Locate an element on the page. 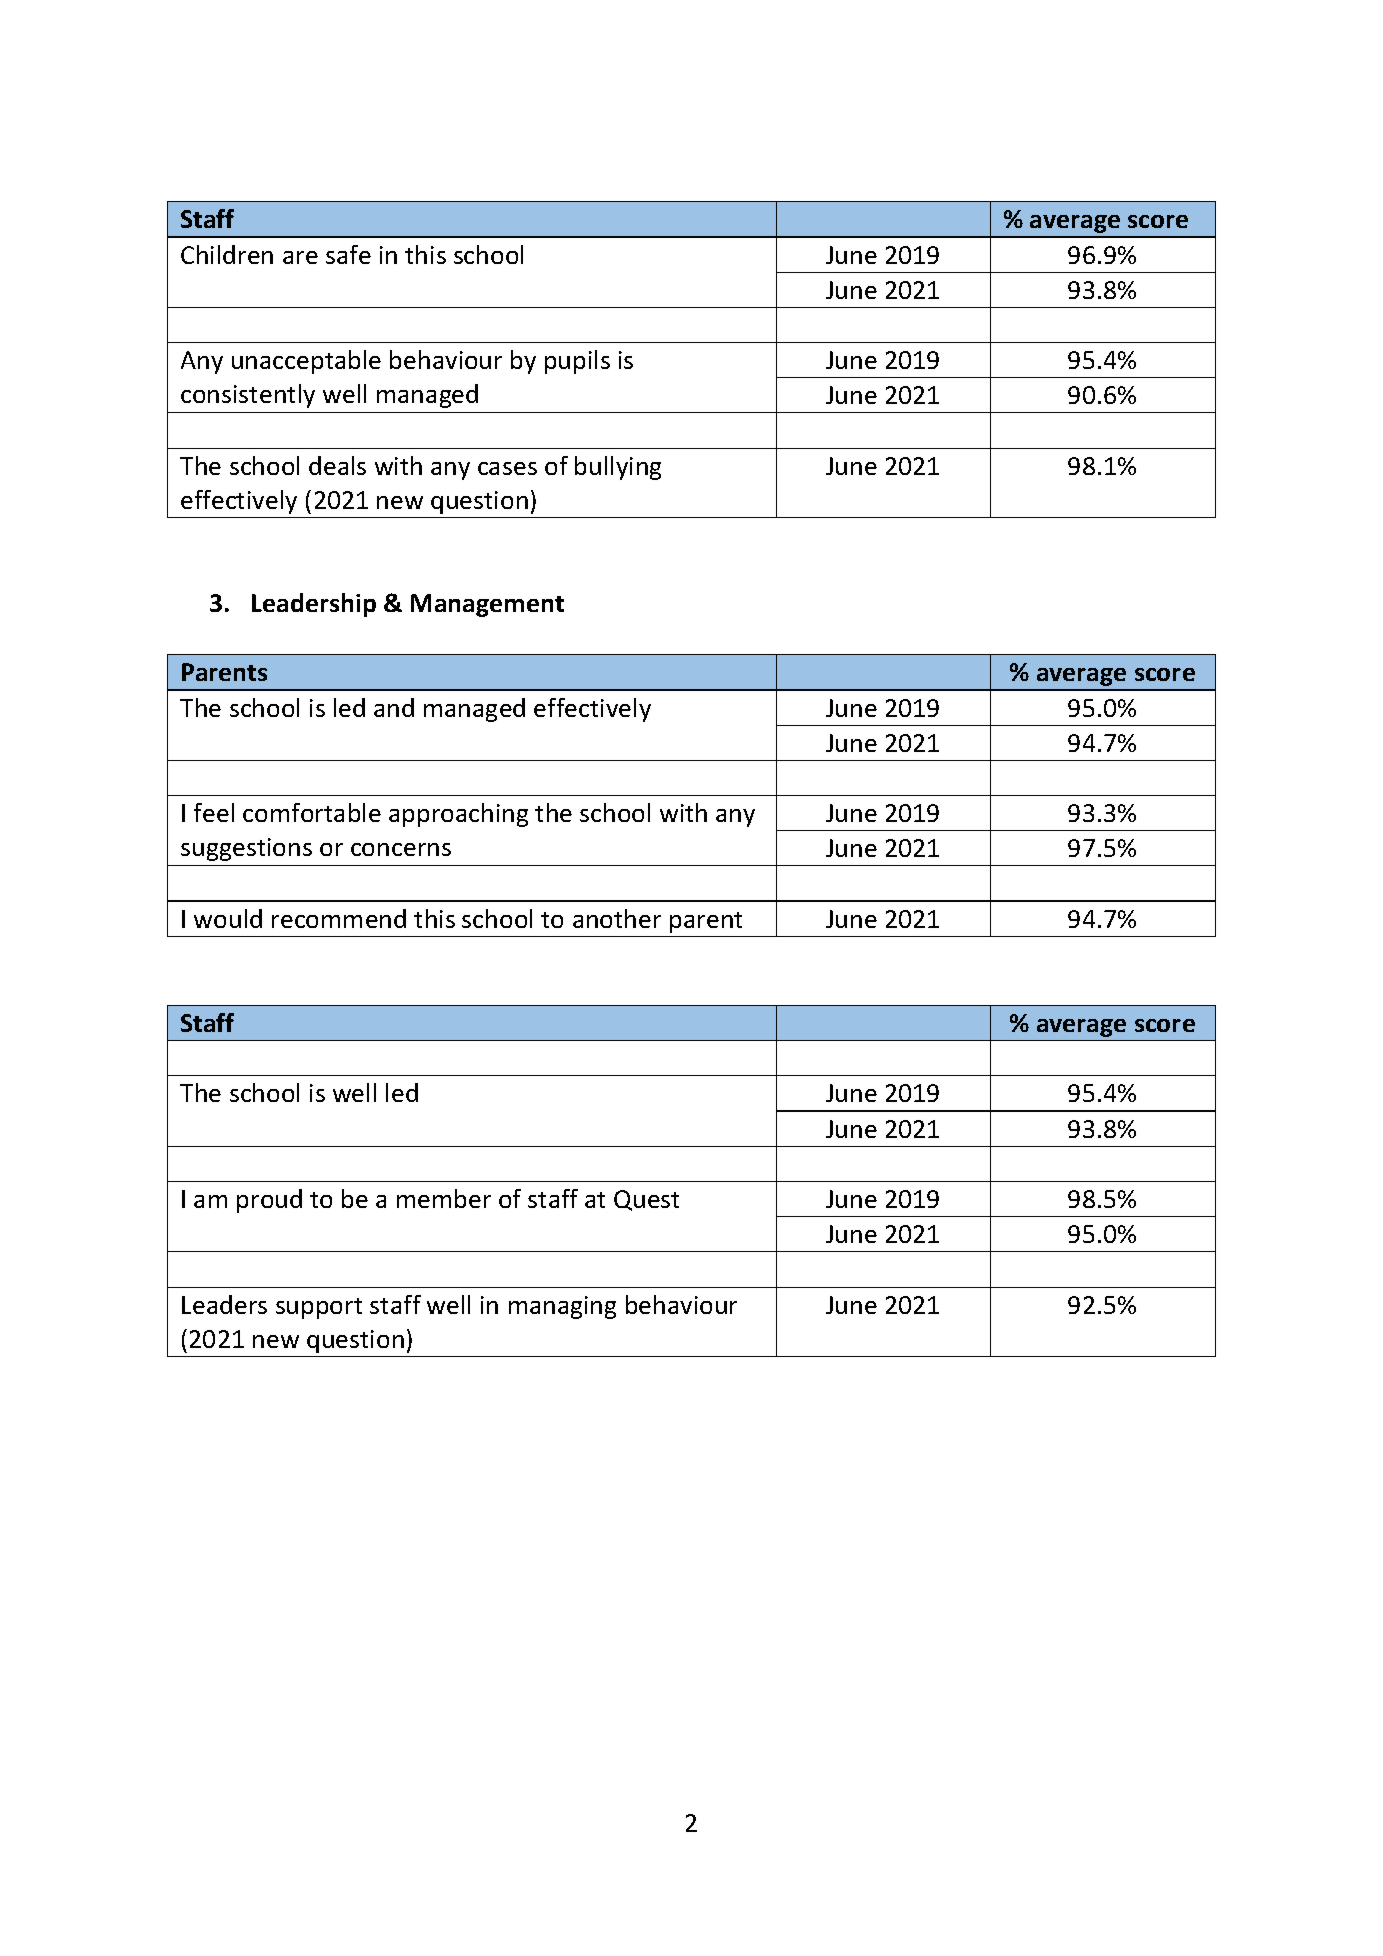 The image size is (1383, 1956). pupils is located at coordinates (577, 362).
